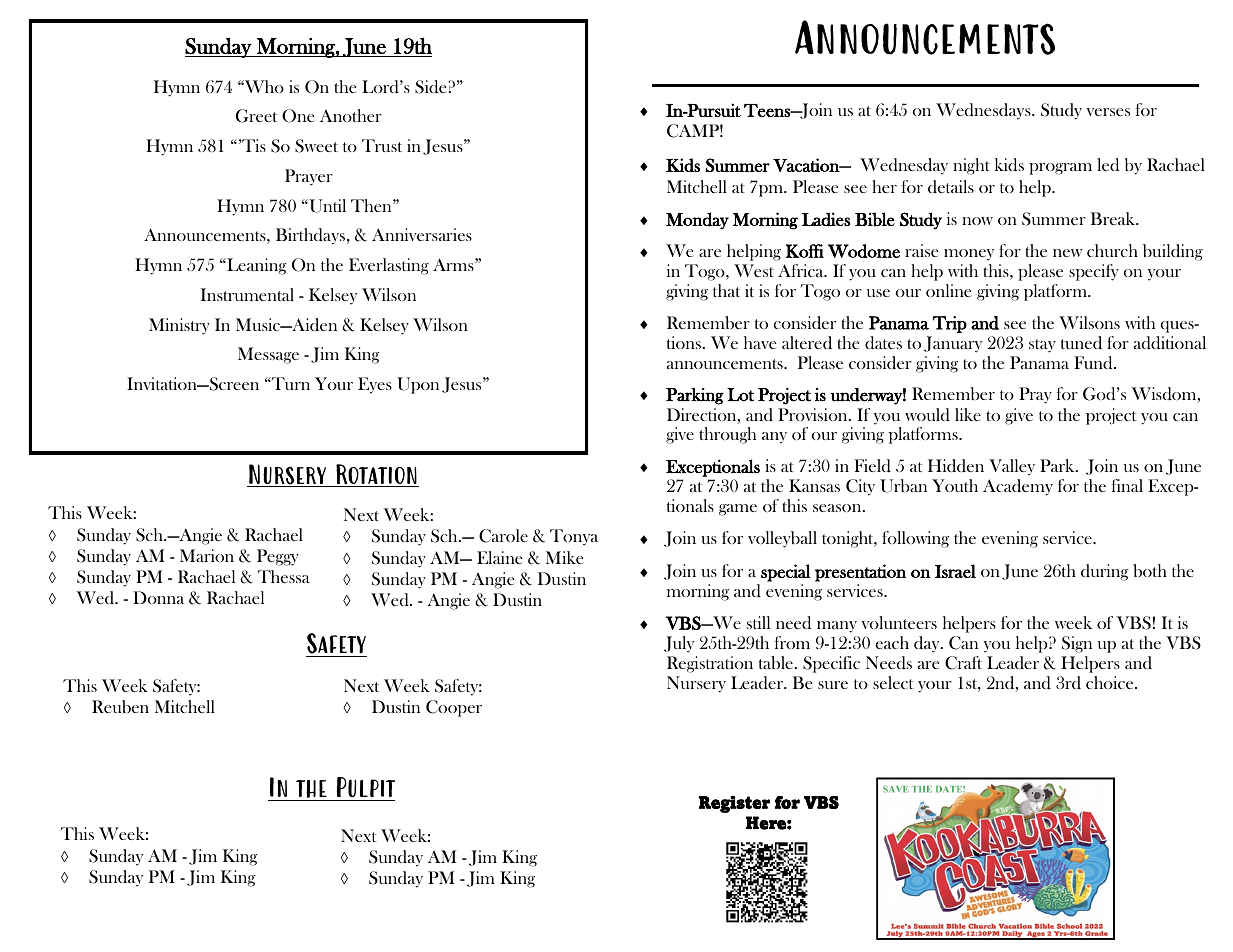  I want to click on Rotation, so click(376, 475).
